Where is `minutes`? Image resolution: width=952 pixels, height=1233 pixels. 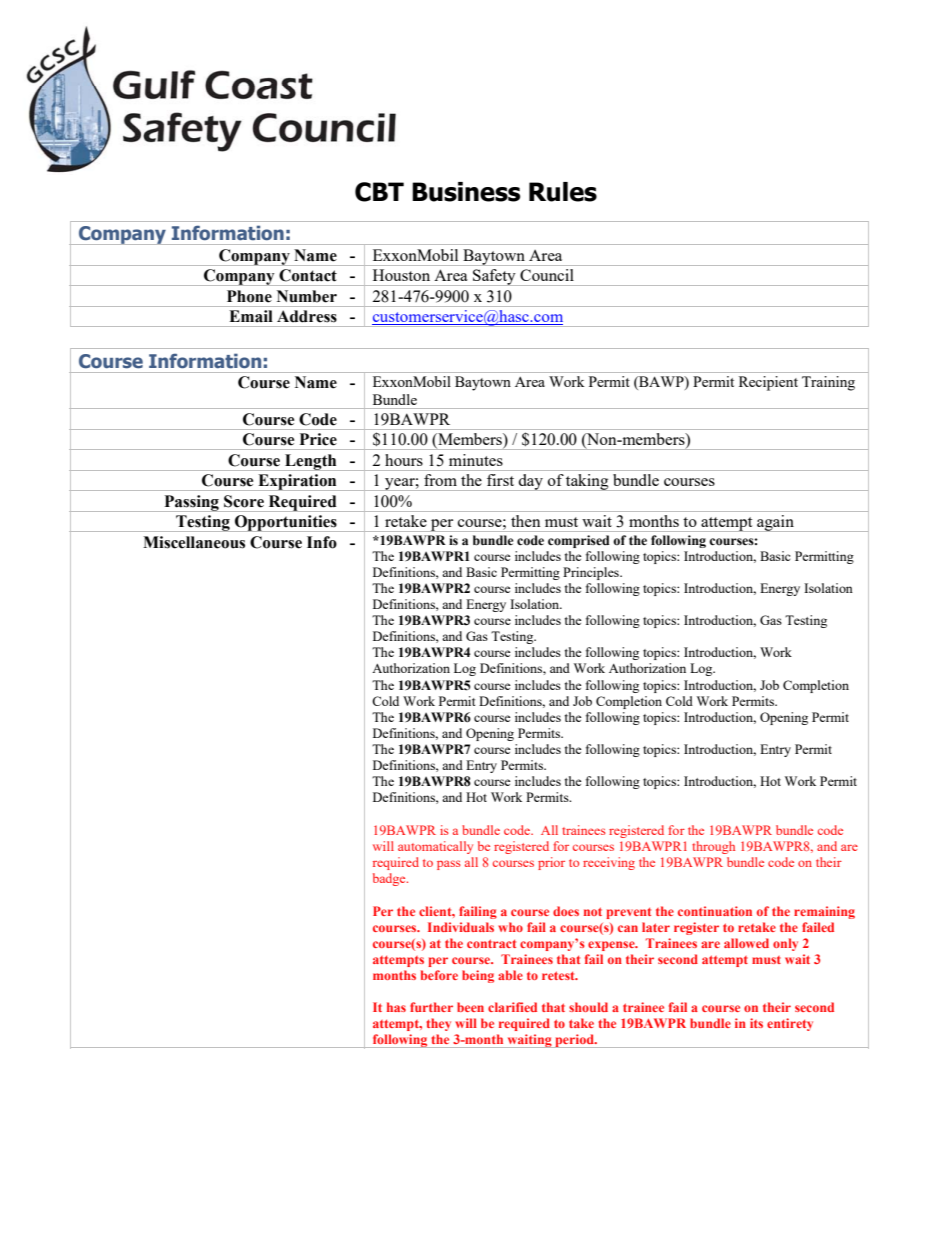
minutes is located at coordinates (476, 460).
